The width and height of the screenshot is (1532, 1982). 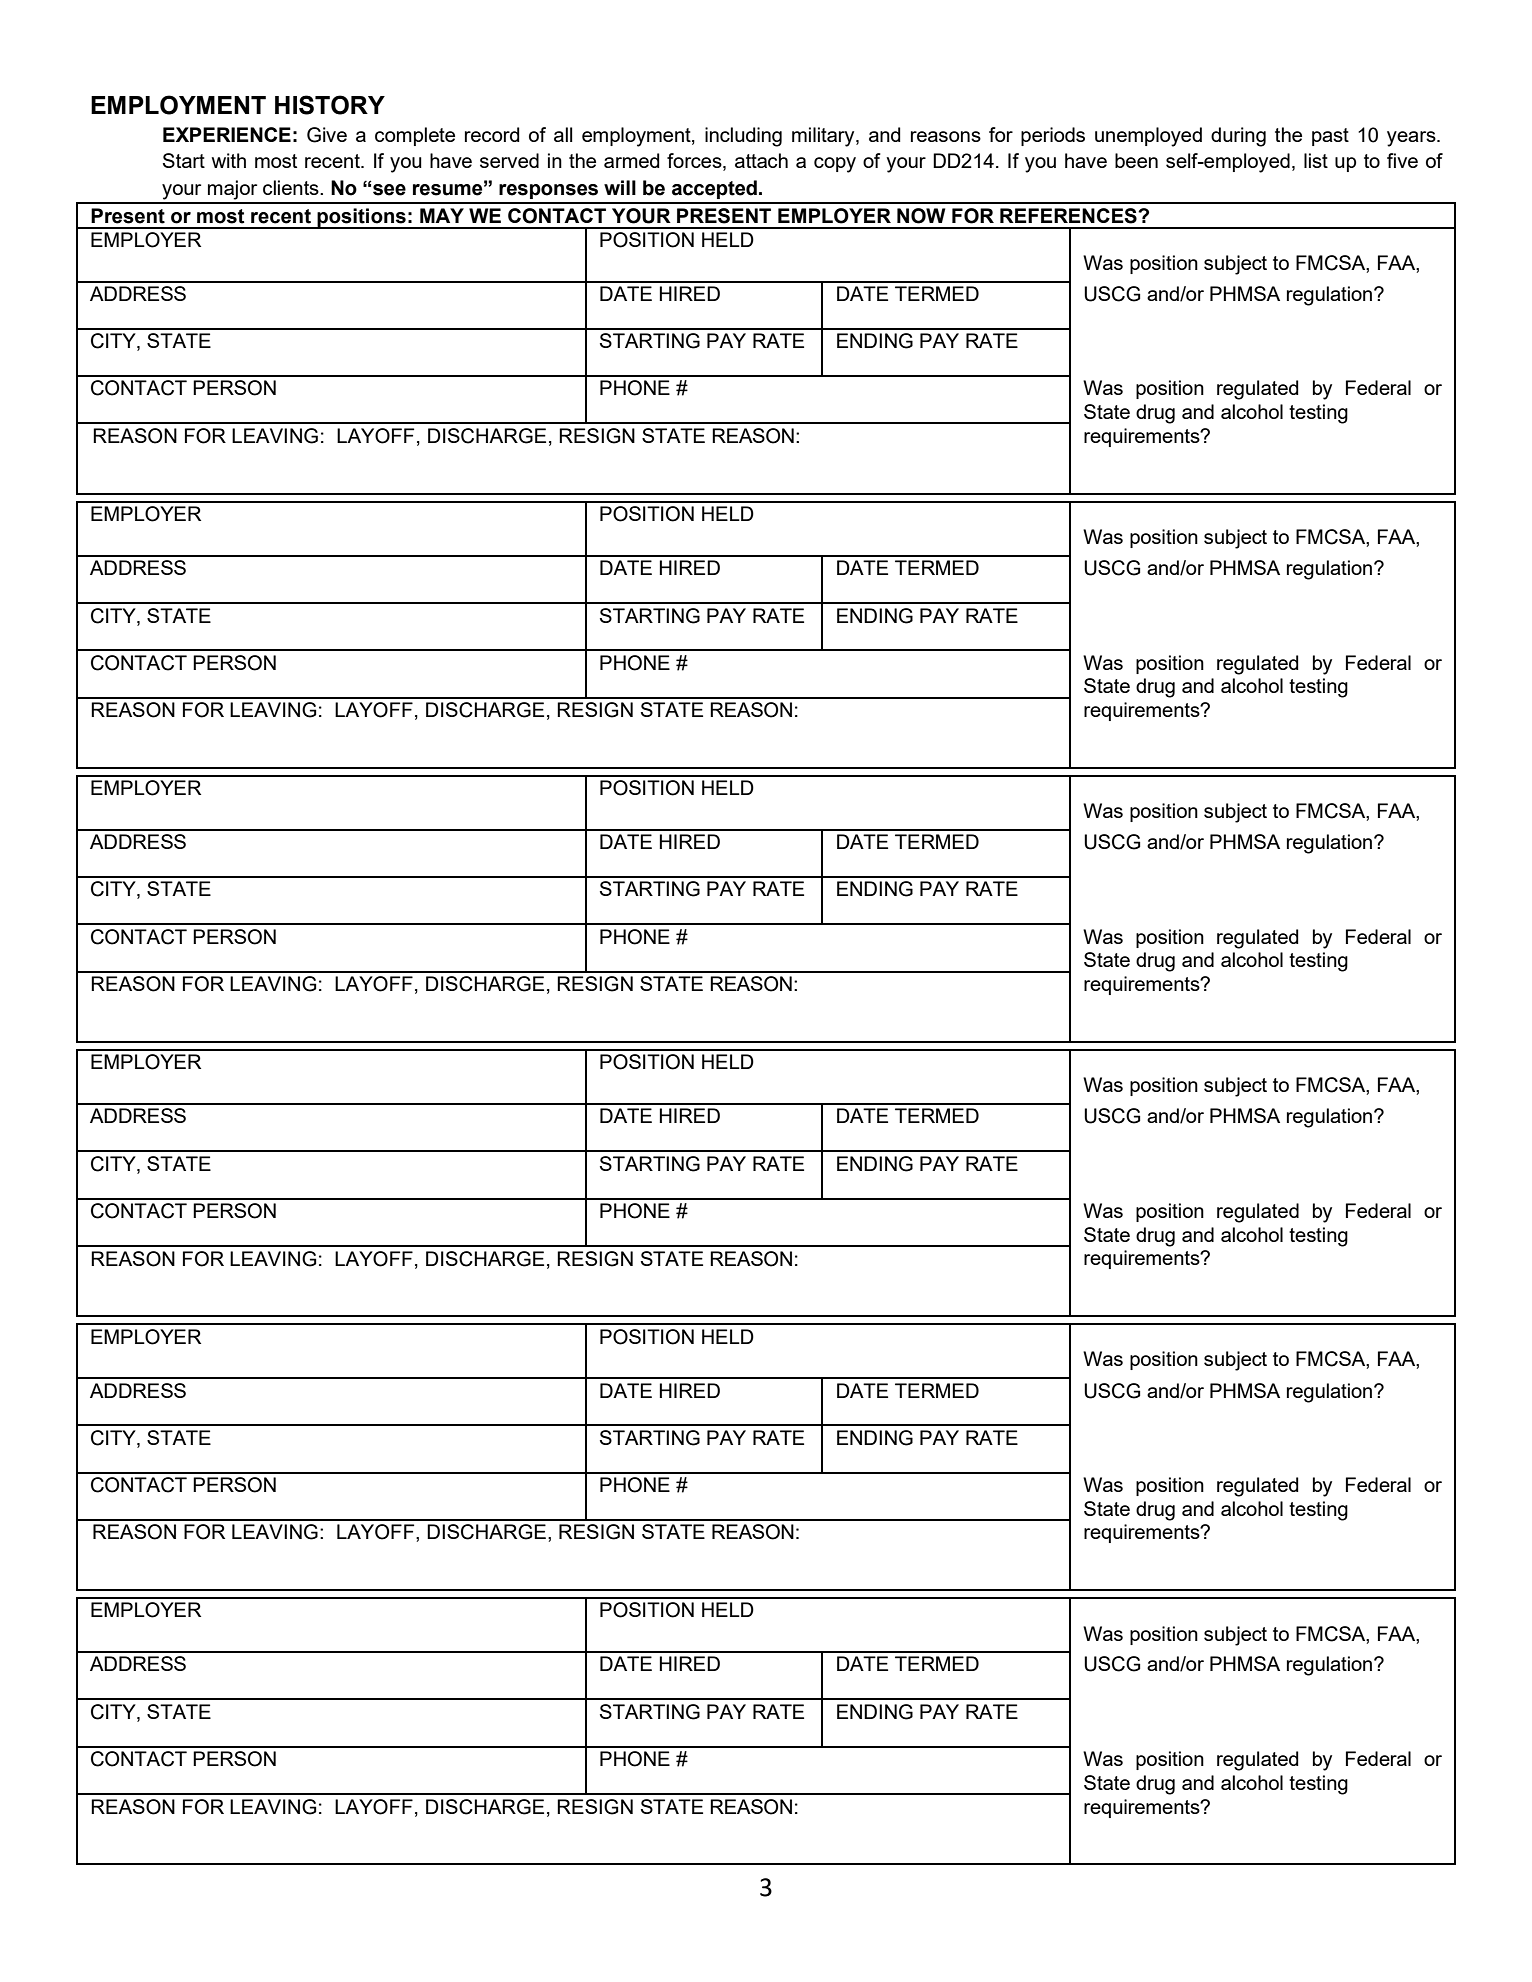 I want to click on during, so click(x=1238, y=137).
